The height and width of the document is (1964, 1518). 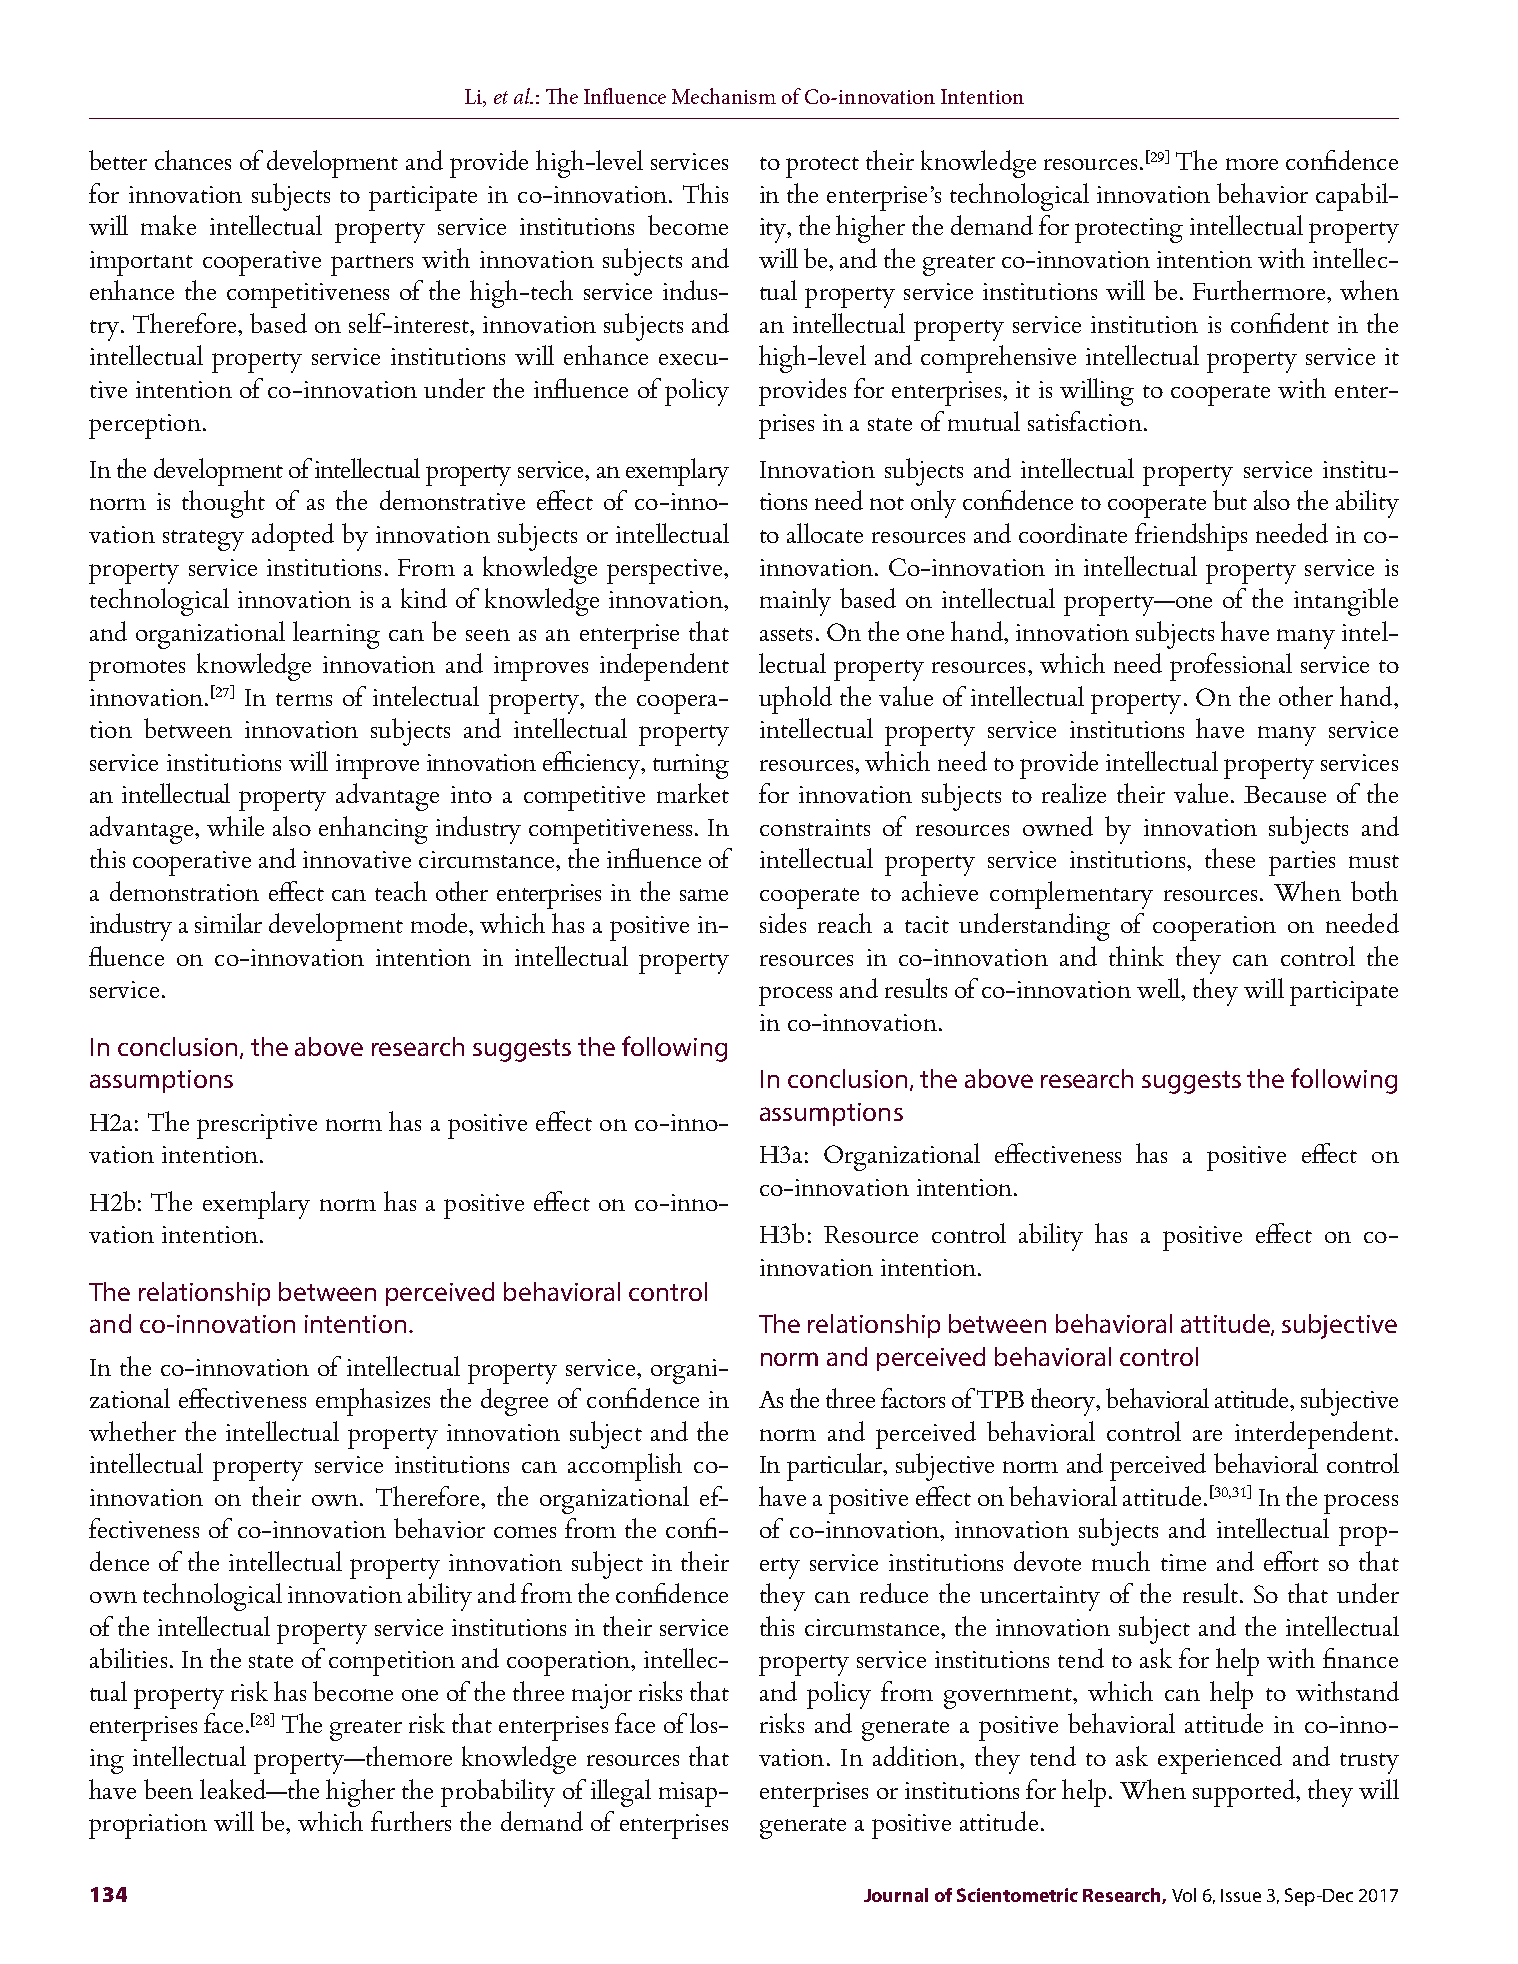 What do you see at coordinates (228, 923) in the document?
I see `similar` at bounding box center [228, 923].
